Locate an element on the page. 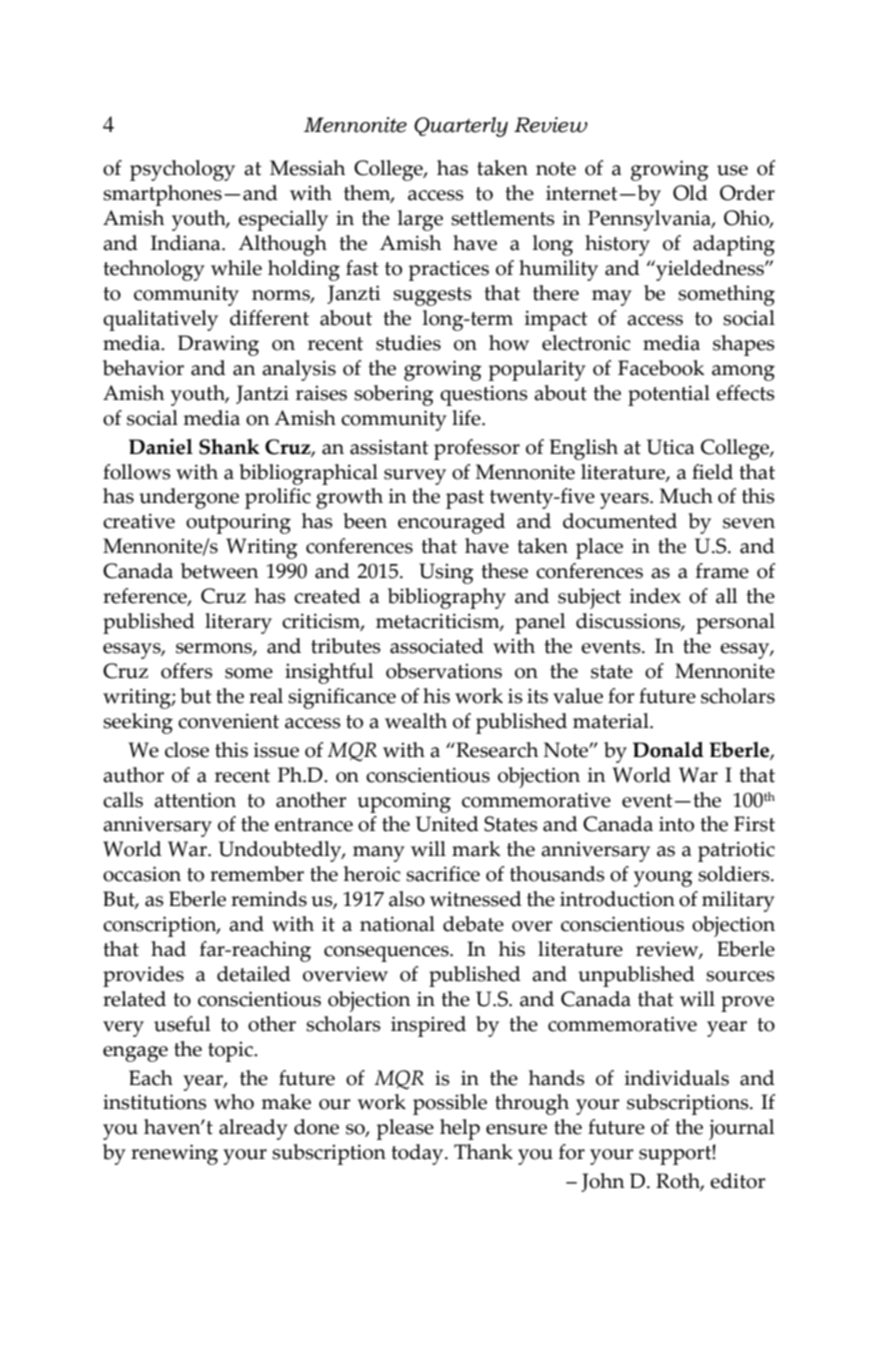 The width and height of the image is (896, 1345). Quarterly is located at coordinates (461, 127).
